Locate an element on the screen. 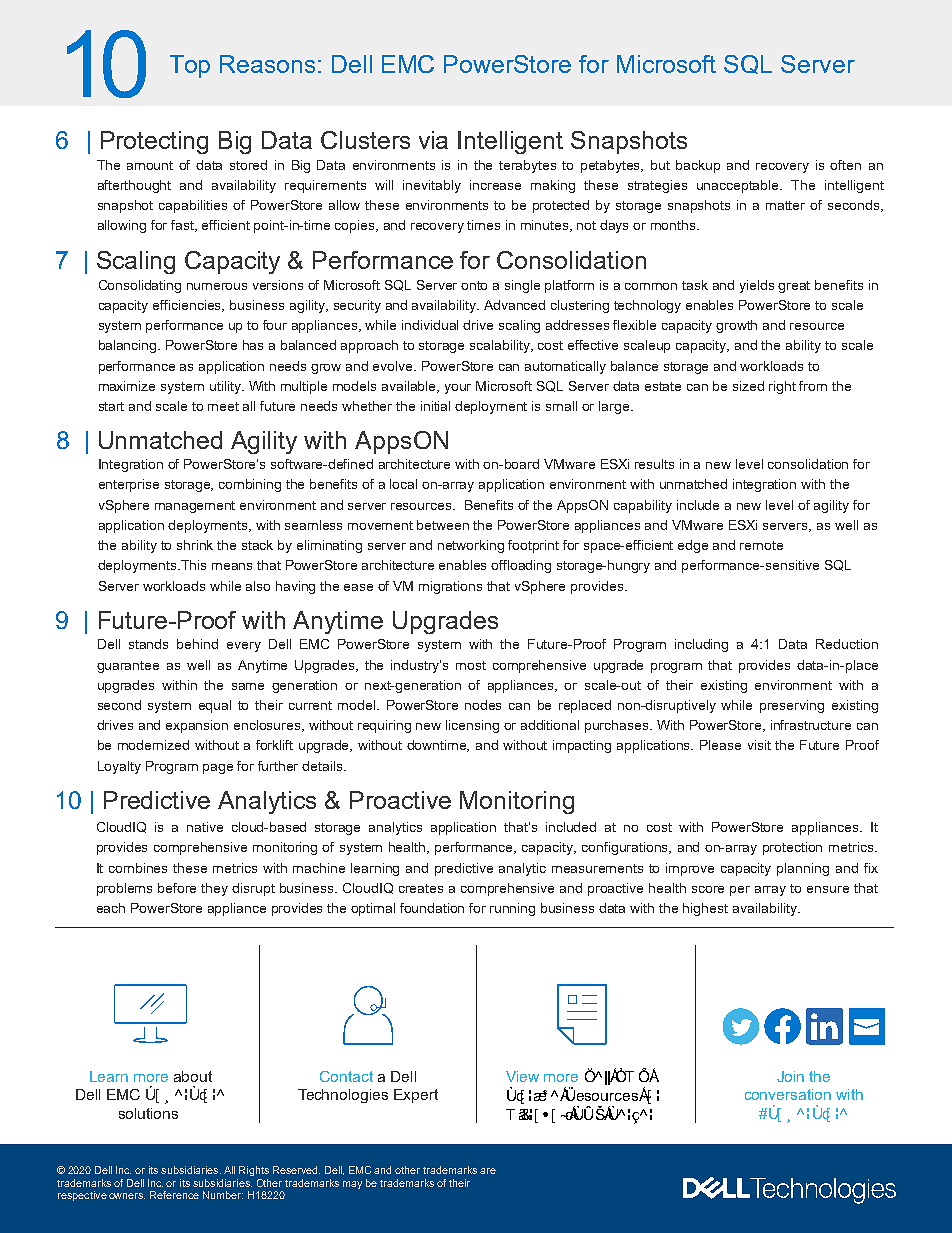 This screenshot has width=952, height=1233. before is located at coordinates (177, 888).
